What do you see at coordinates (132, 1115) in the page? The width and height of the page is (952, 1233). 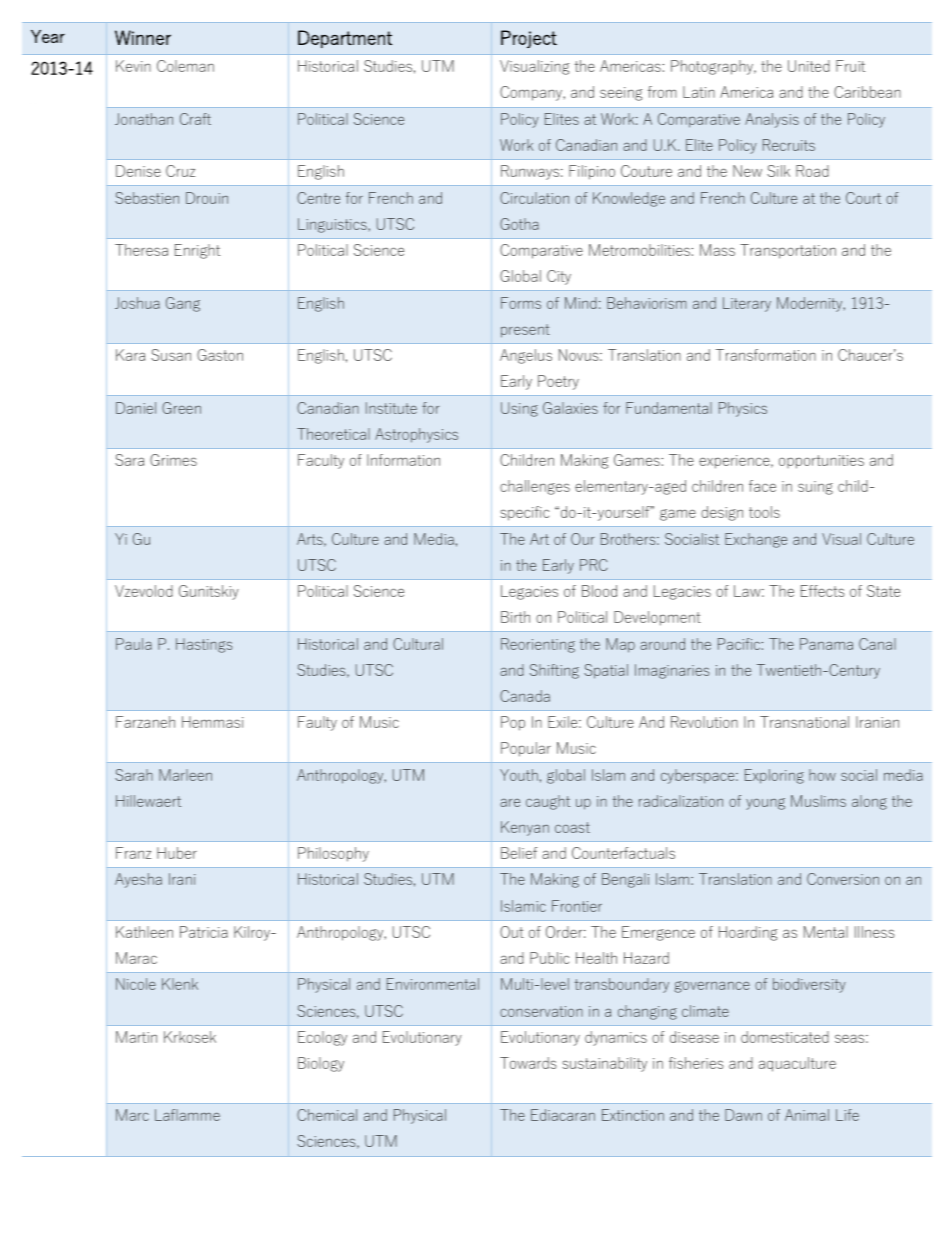 I see `Marc` at bounding box center [132, 1115].
